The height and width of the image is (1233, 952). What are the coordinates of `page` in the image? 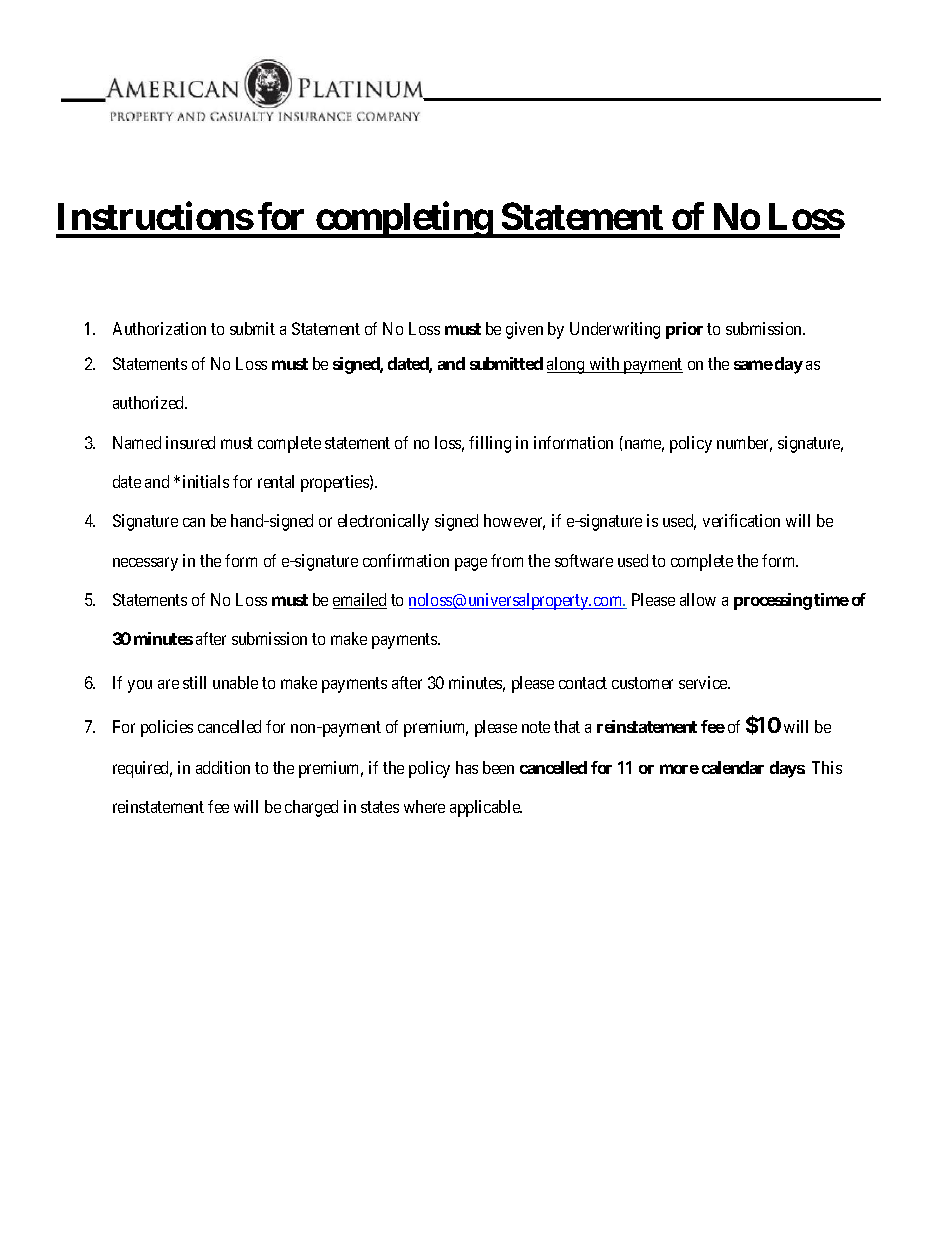 It's located at (471, 564).
